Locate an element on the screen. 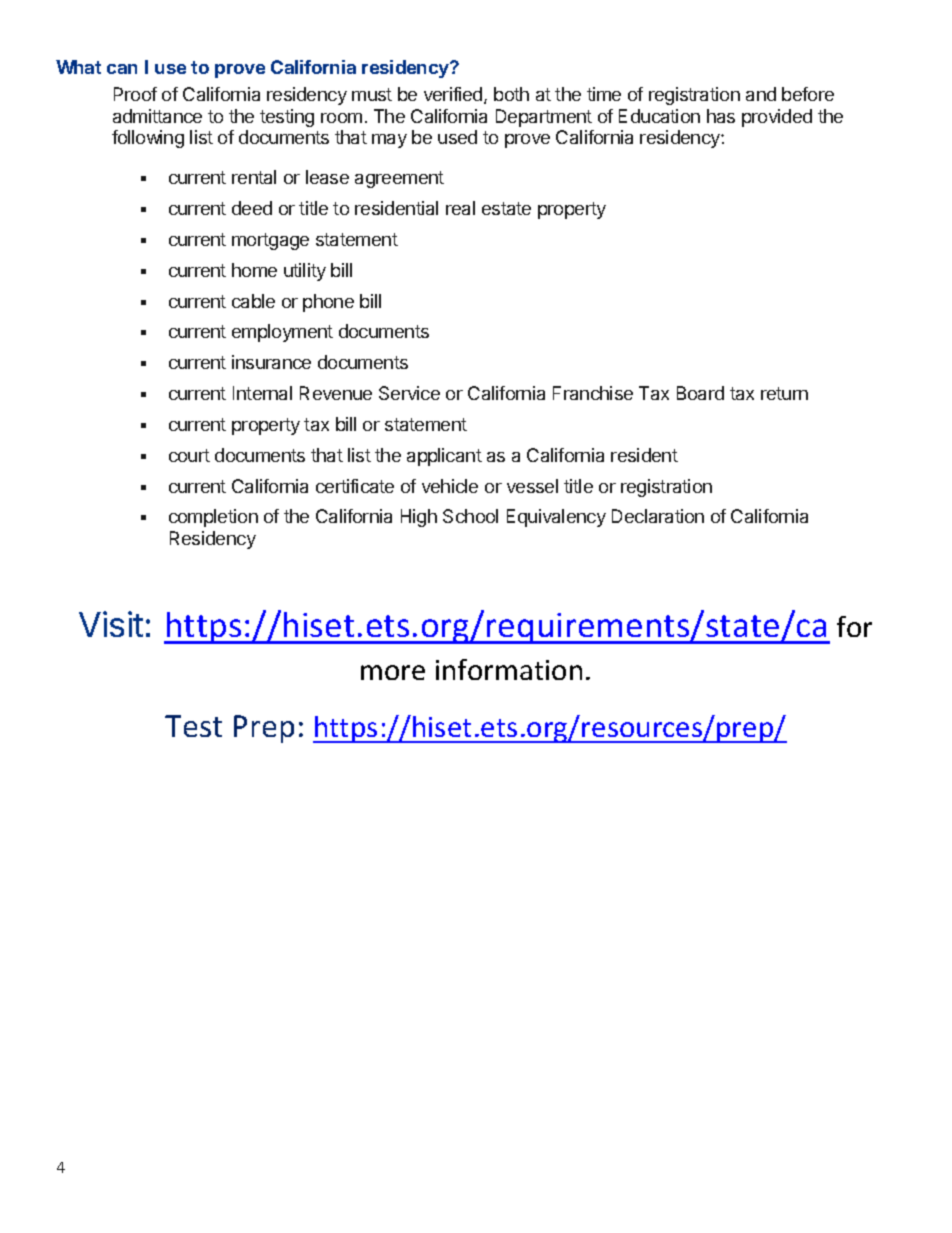  verified is located at coordinates (454, 95).
